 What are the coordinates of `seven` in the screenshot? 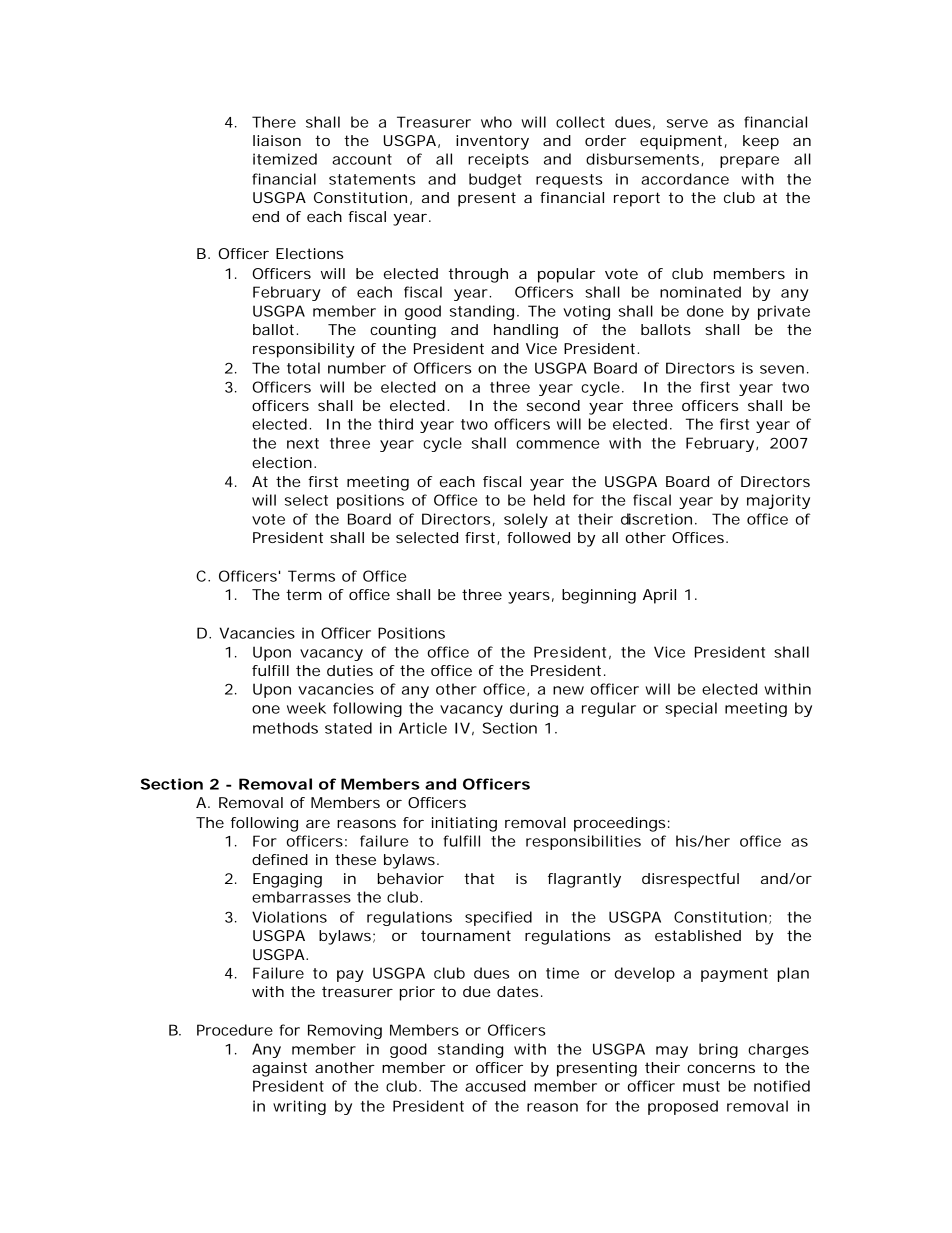 It's located at (782, 369).
